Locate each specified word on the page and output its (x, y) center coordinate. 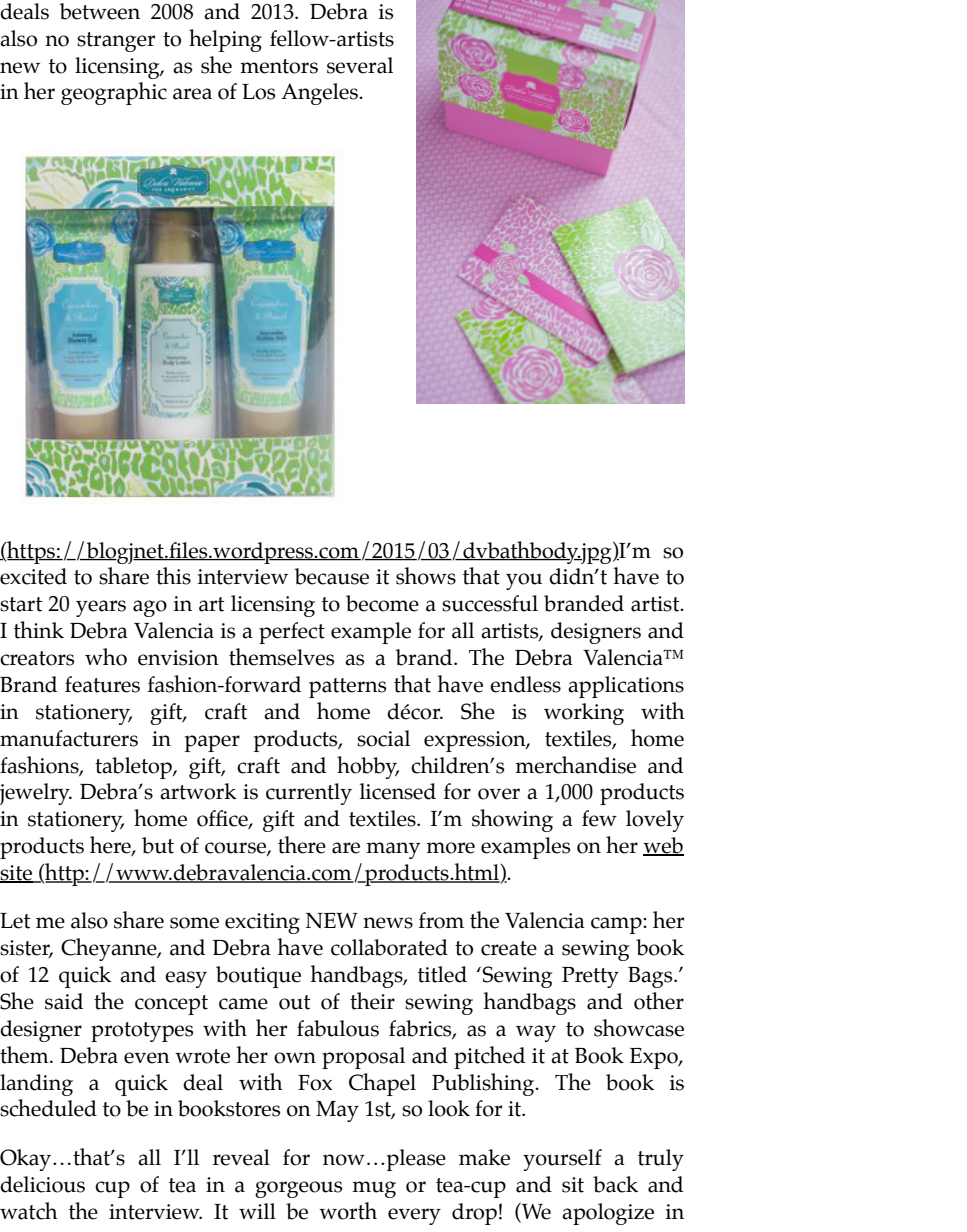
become (382, 603)
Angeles (320, 94)
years (101, 608)
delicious (42, 1184)
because (332, 576)
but (158, 845)
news (388, 923)
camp (617, 925)
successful (490, 603)
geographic (114, 93)
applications (626, 687)
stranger (116, 42)
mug (374, 1189)
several (360, 65)
